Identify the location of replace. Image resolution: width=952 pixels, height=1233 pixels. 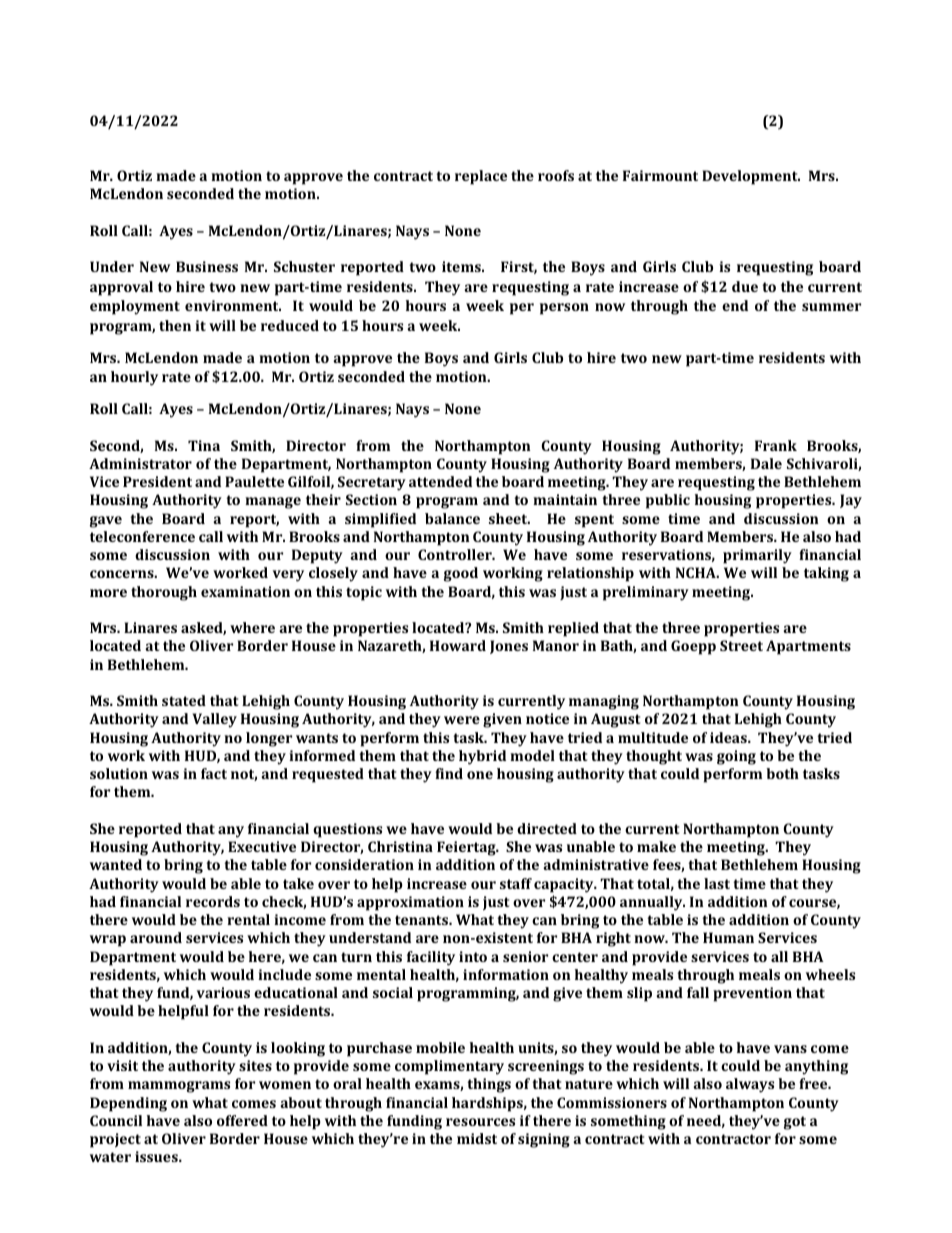
(481, 177).
